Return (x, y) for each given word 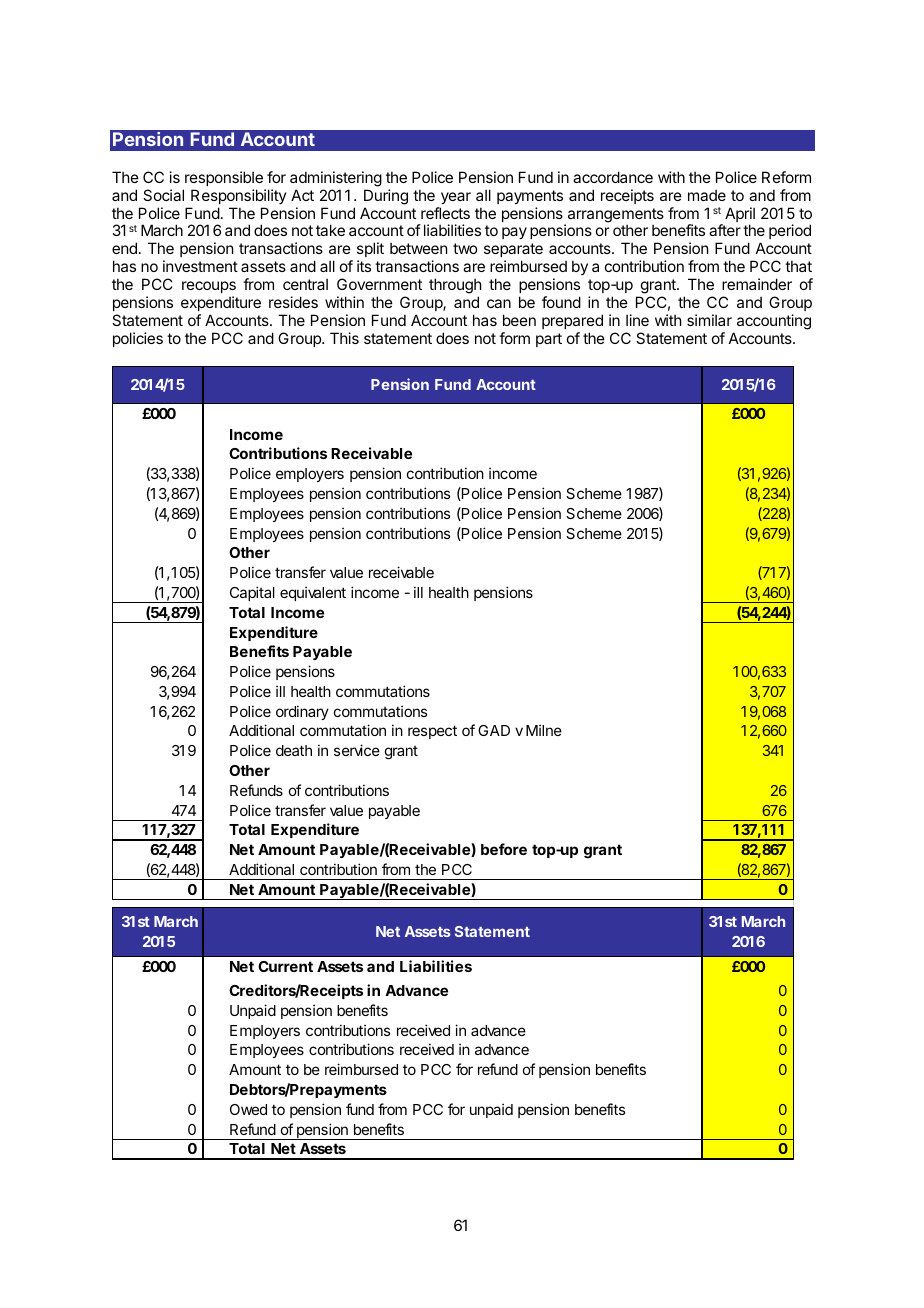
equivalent (313, 593)
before (504, 849)
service (357, 750)
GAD (494, 730)
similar (709, 320)
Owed (248, 1109)
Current (285, 966)
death (294, 750)
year (456, 198)
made (707, 195)
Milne (544, 730)
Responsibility (239, 196)
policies (138, 339)
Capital (252, 593)
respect (432, 732)
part (549, 340)
